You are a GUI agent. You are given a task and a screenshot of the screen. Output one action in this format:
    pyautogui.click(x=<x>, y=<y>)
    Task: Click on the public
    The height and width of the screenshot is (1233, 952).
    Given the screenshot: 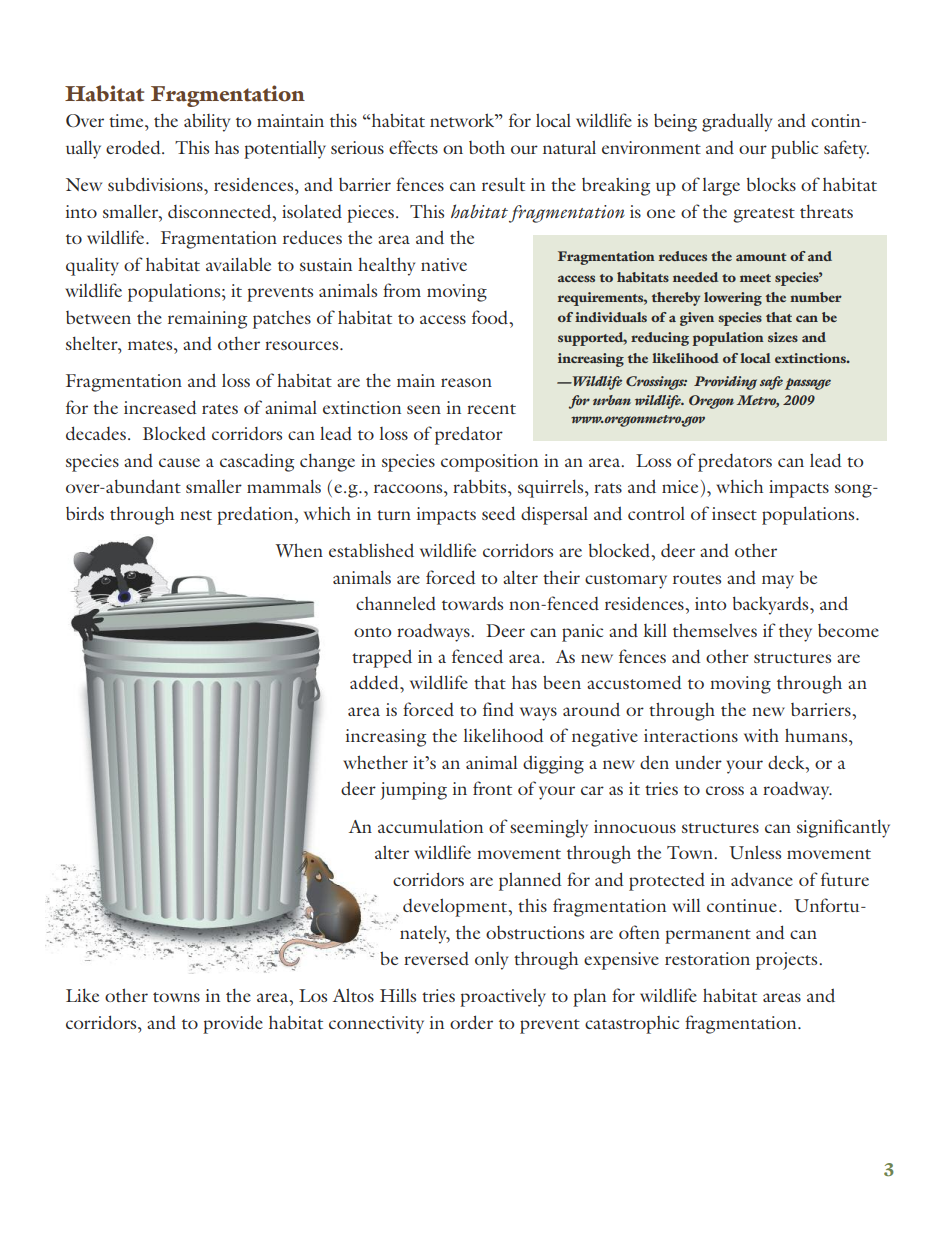 What is the action you would take?
    pyautogui.click(x=794, y=150)
